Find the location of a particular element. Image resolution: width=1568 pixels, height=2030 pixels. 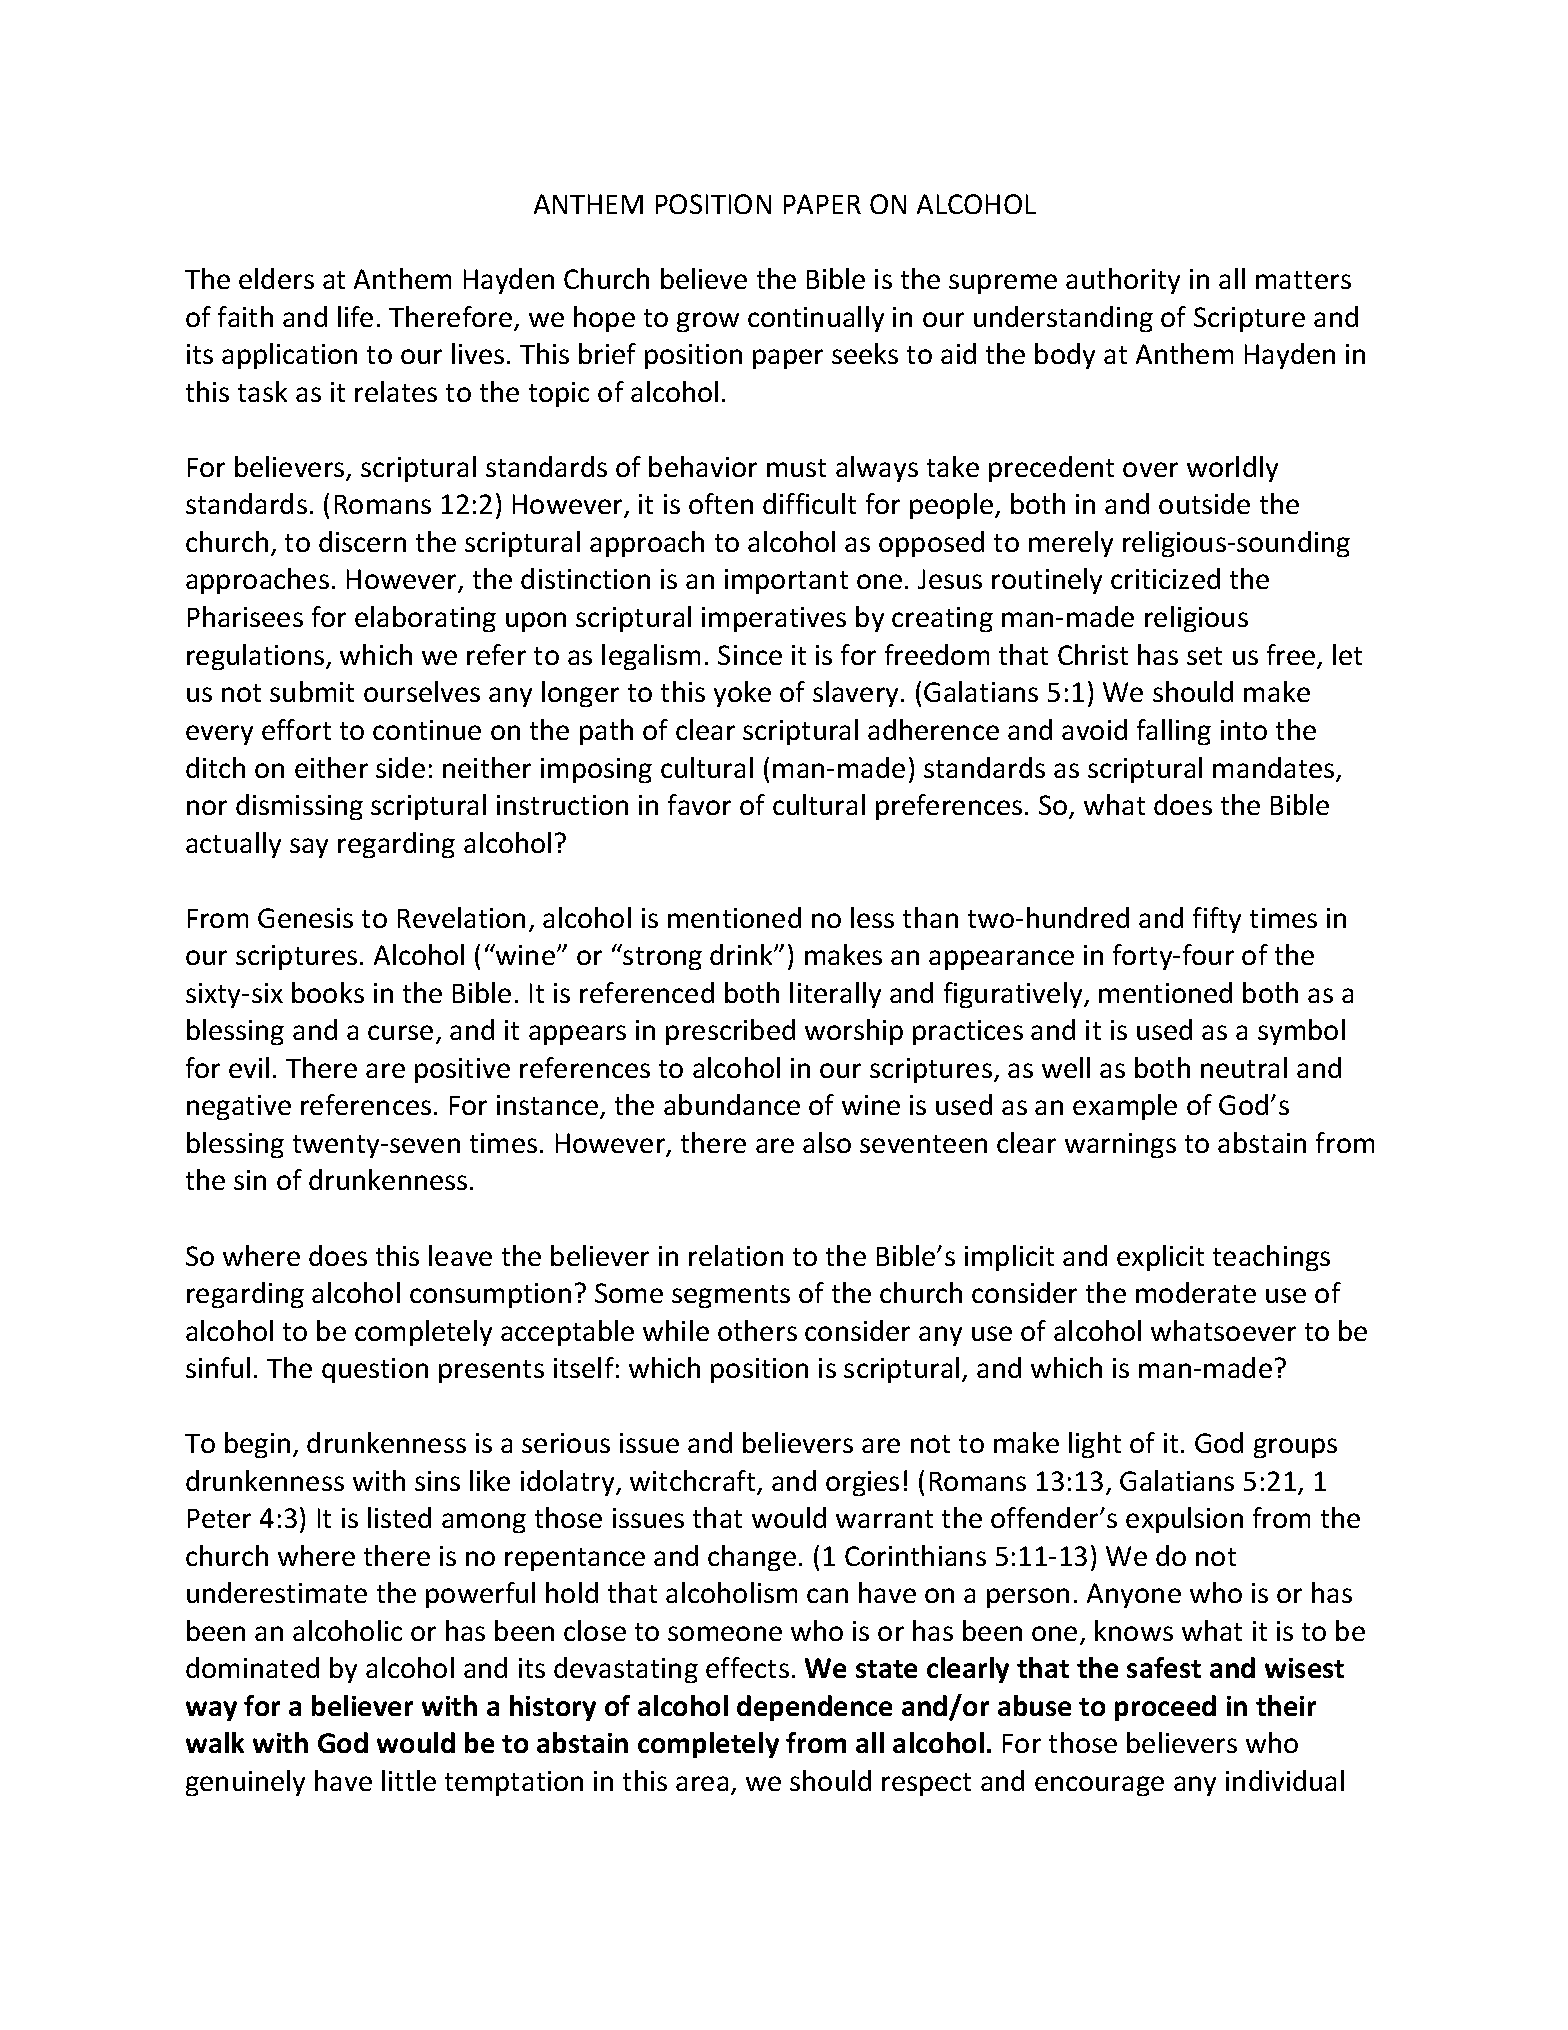

question is located at coordinates (375, 1370).
